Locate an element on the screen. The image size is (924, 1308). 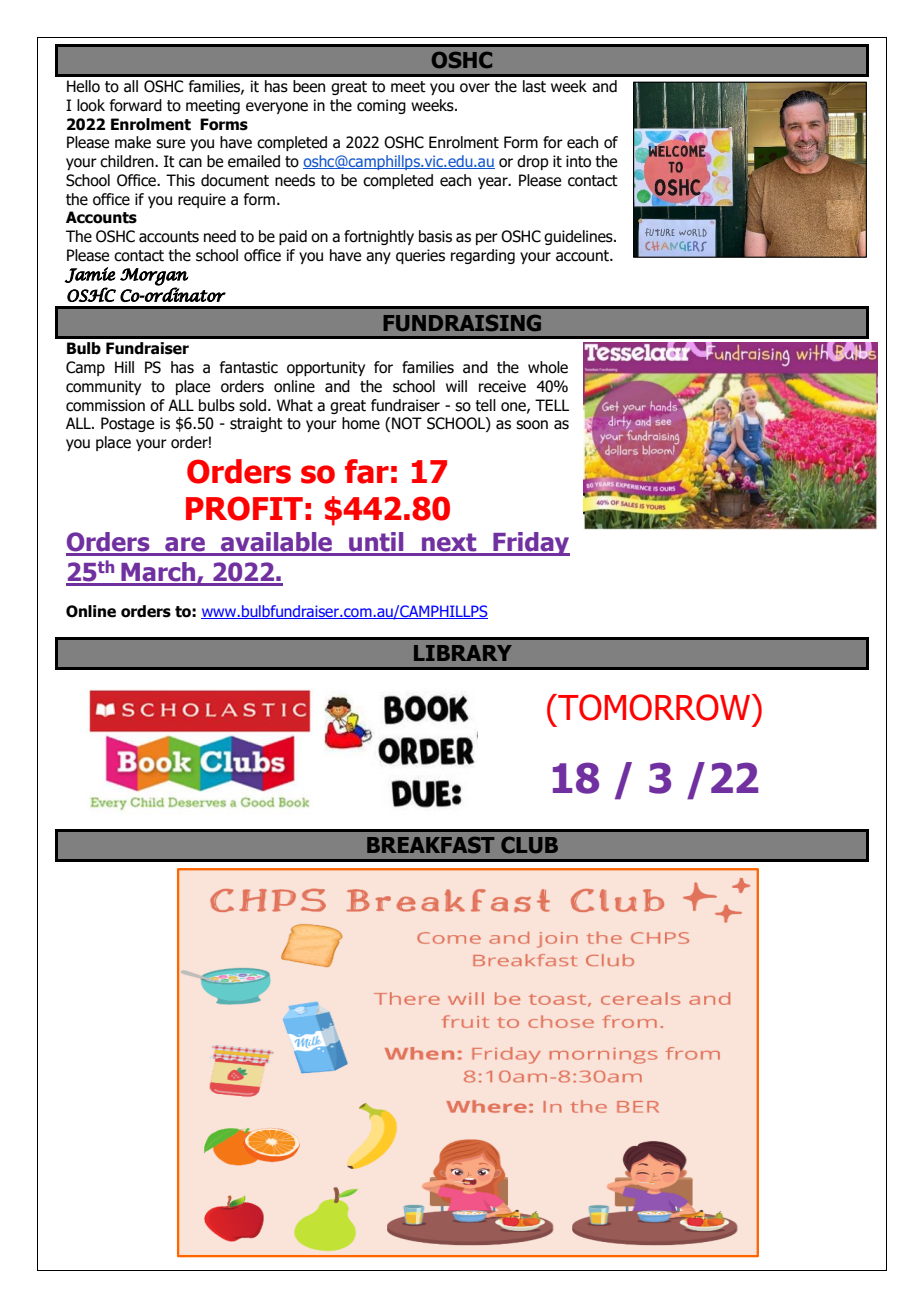
BREAKFAST is located at coordinates (431, 845).
